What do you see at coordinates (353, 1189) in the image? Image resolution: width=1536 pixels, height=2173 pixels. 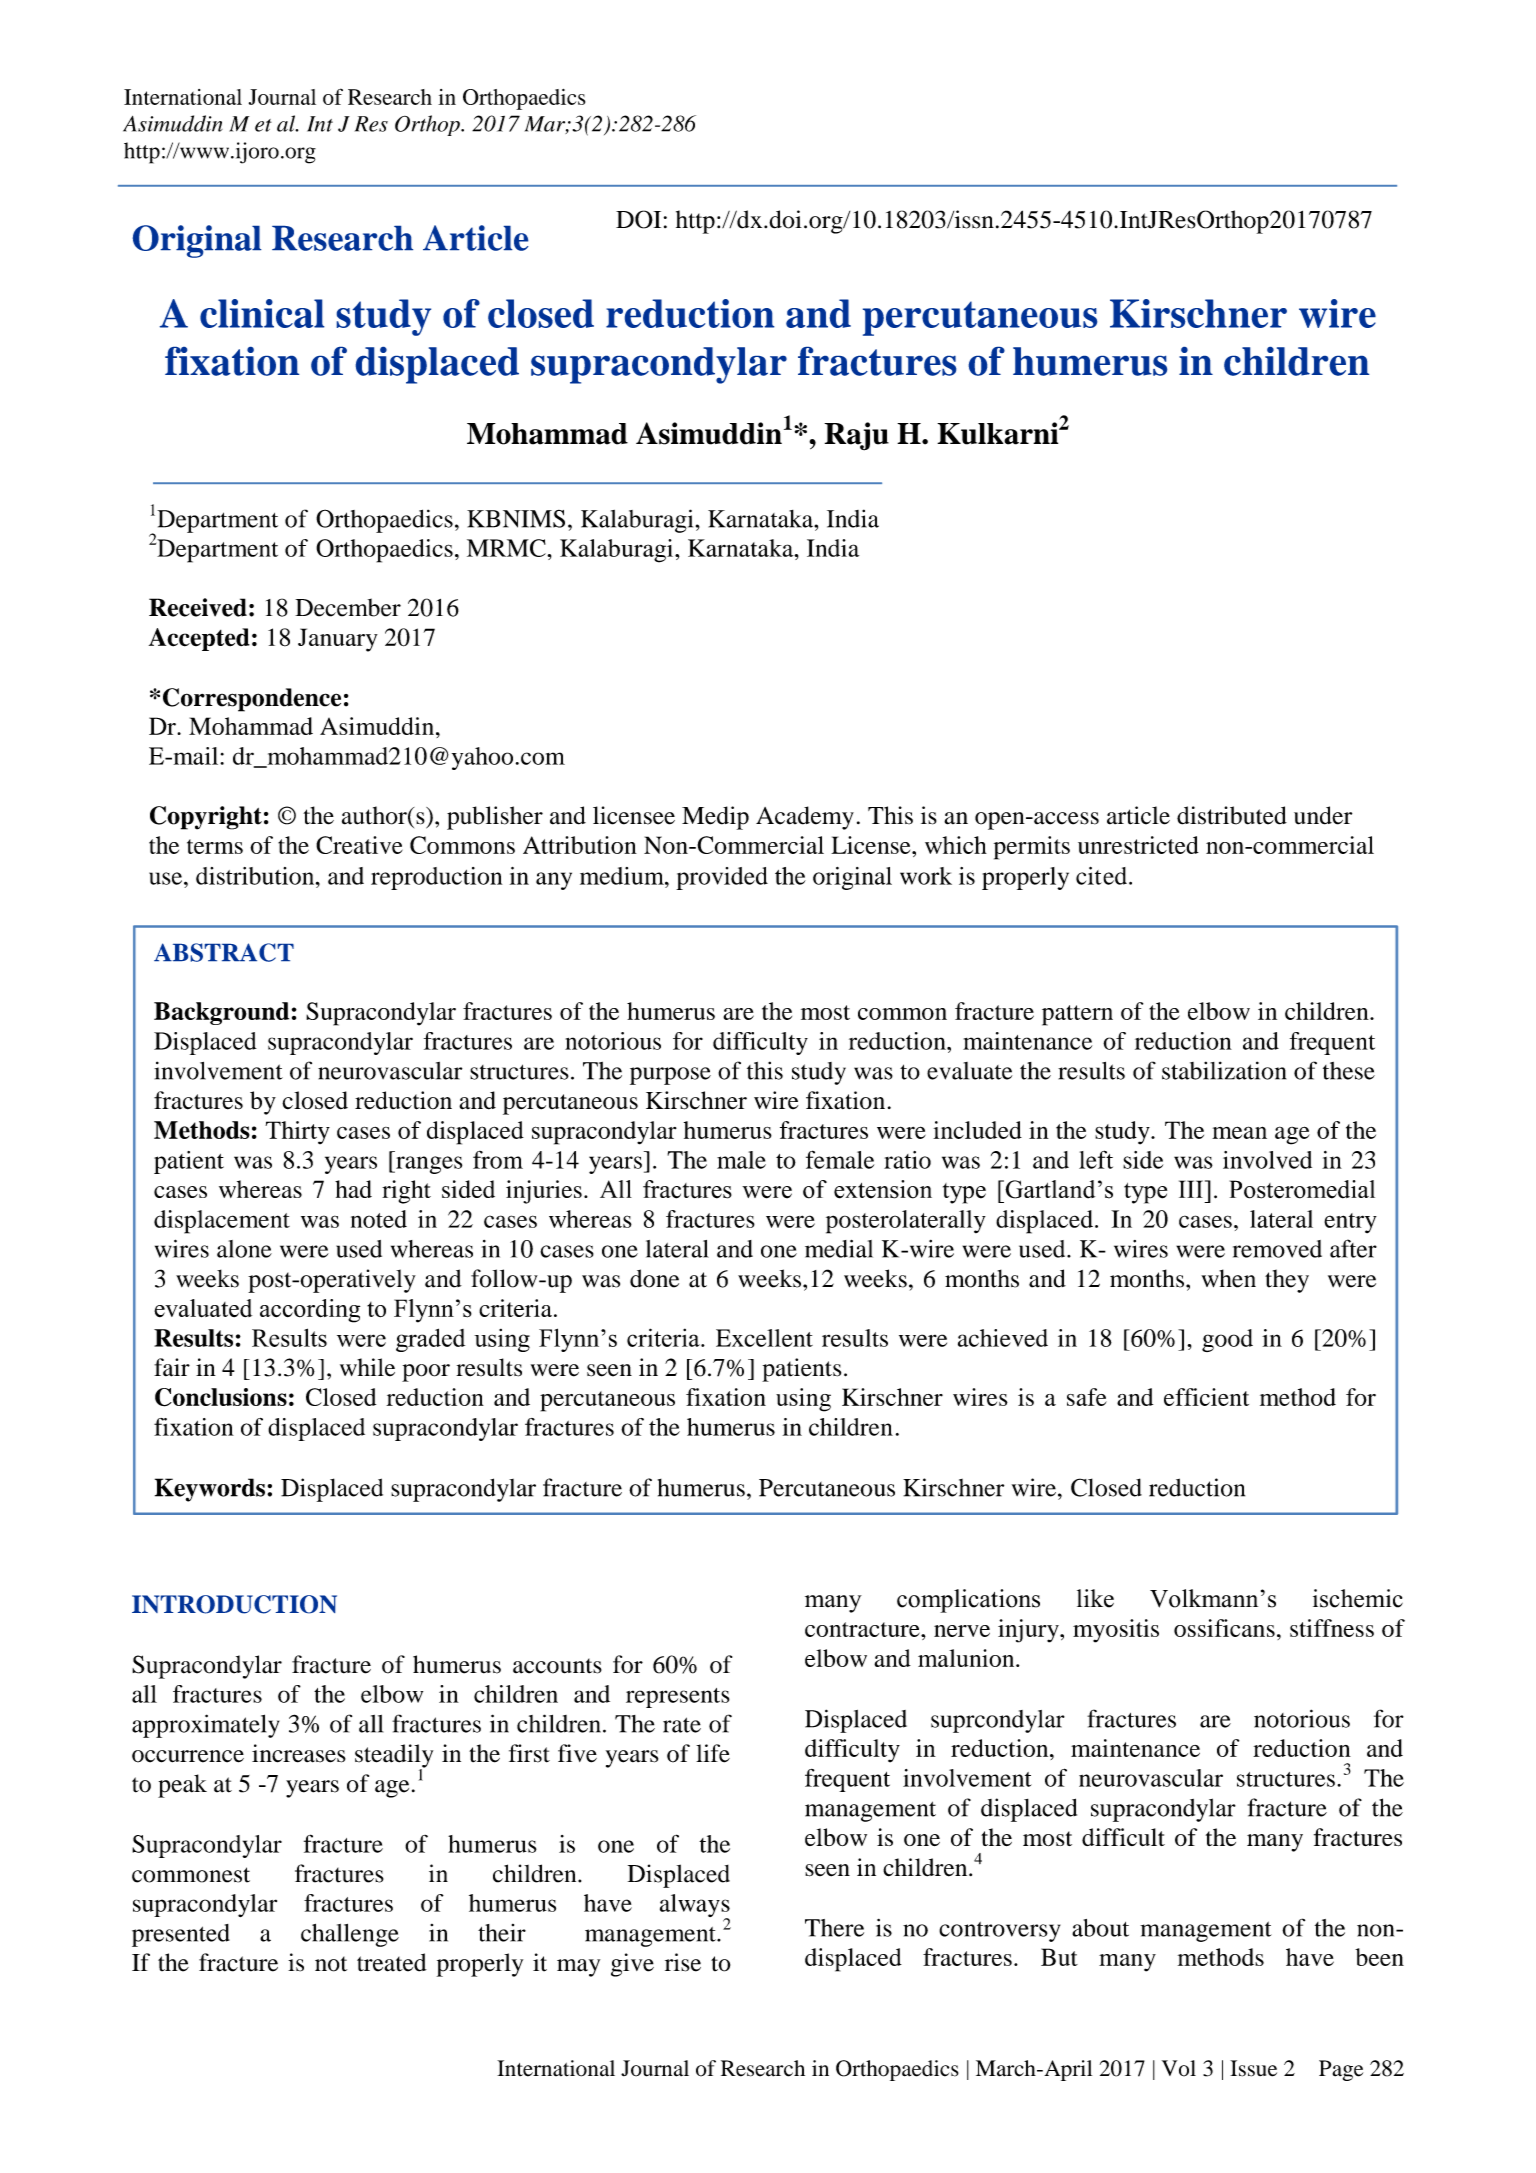 I see `had` at bounding box center [353, 1189].
